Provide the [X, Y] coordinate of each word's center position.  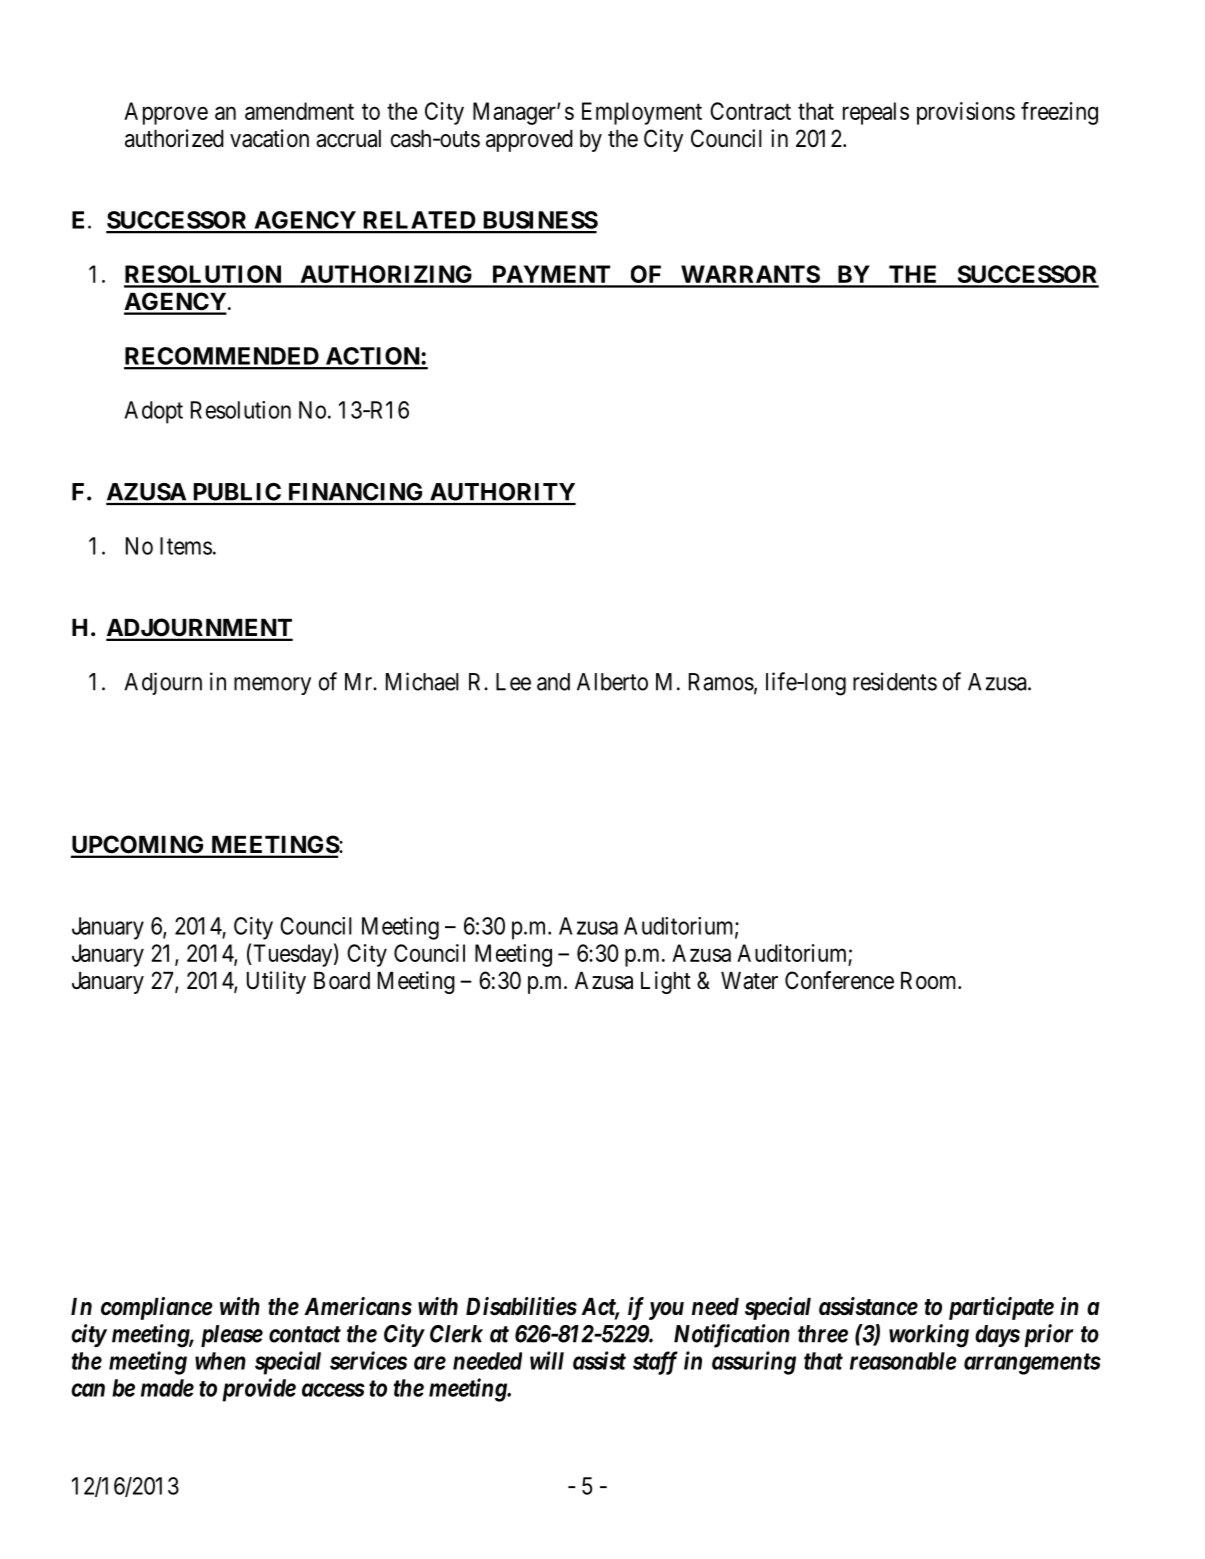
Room [930, 981]
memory [272, 686]
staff [655, 1363]
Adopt [153, 412]
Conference [839, 980]
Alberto [612, 682]
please [232, 1336]
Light [666, 982]
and [553, 682]
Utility [276, 982]
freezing [1059, 113]
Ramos [721, 682]
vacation [269, 138]
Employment [642, 113]
